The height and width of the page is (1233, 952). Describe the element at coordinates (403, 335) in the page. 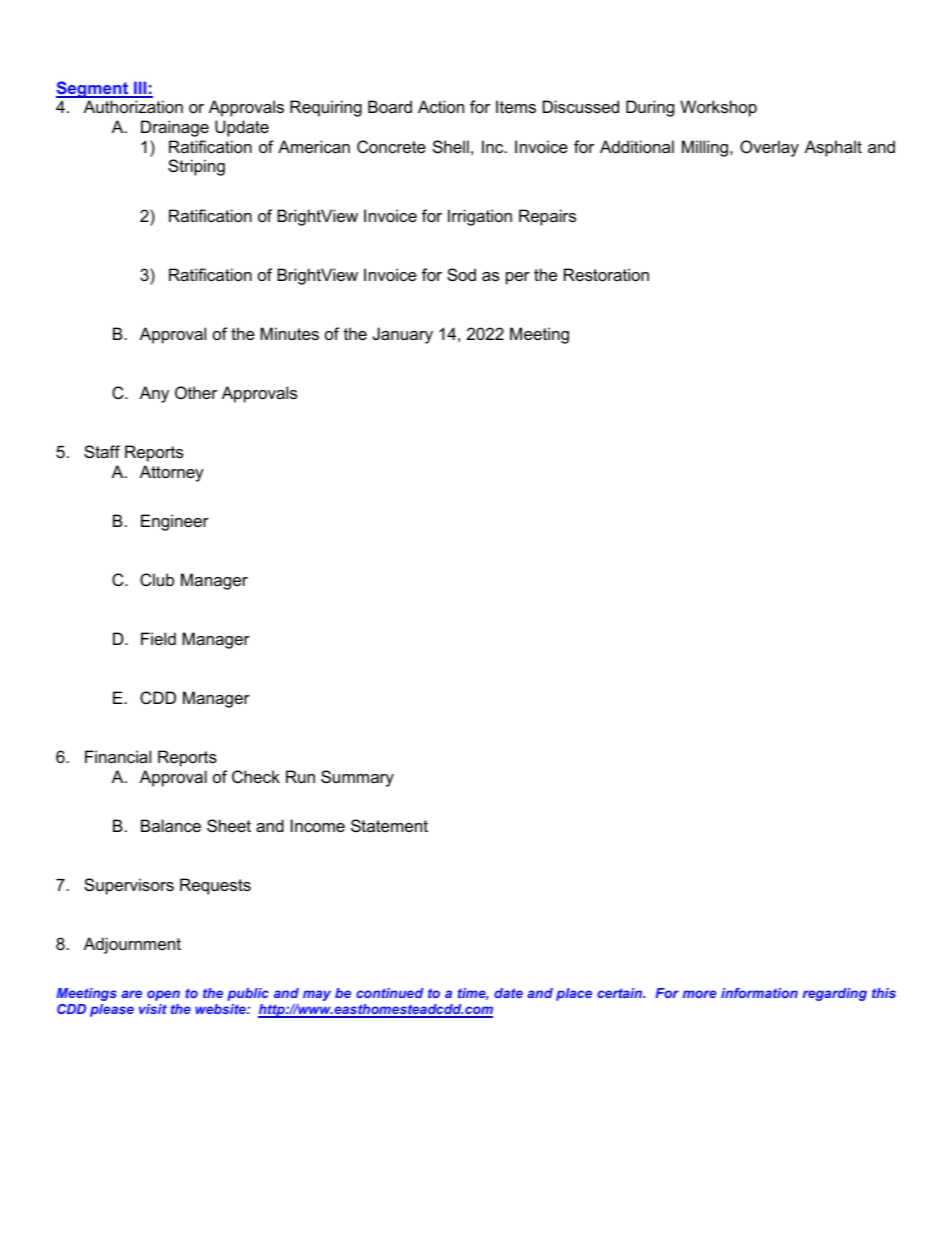

I see `January` at that location.
